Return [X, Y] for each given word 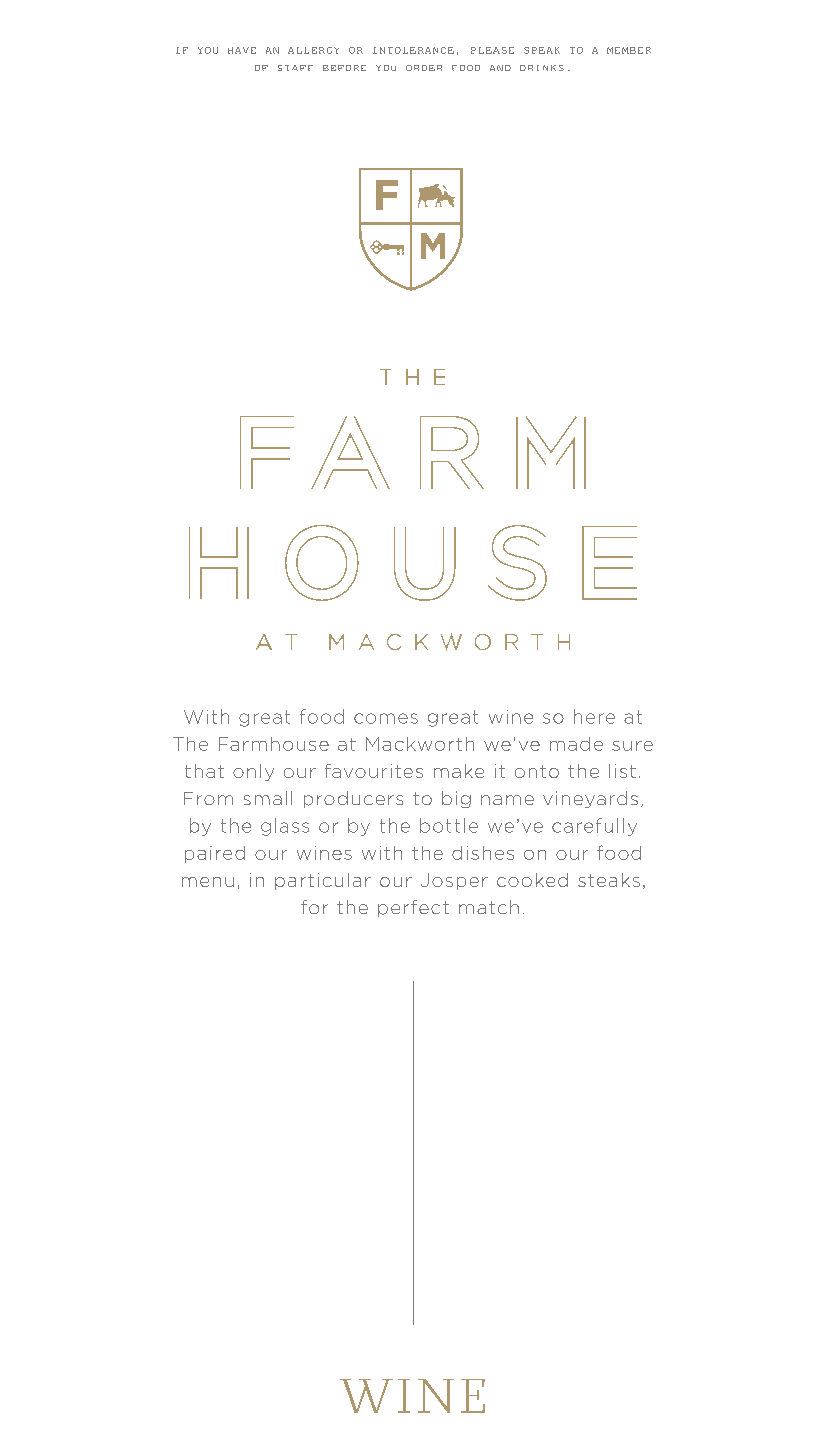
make [459, 771]
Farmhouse [274, 744]
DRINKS [542, 68]
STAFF [295, 68]
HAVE [242, 50]
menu [208, 882]
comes [386, 718]
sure [632, 746]
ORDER [424, 68]
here [594, 716]
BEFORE [344, 68]
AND [500, 68]
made [576, 744]
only [253, 772]
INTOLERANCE [413, 50]
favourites [374, 771]
